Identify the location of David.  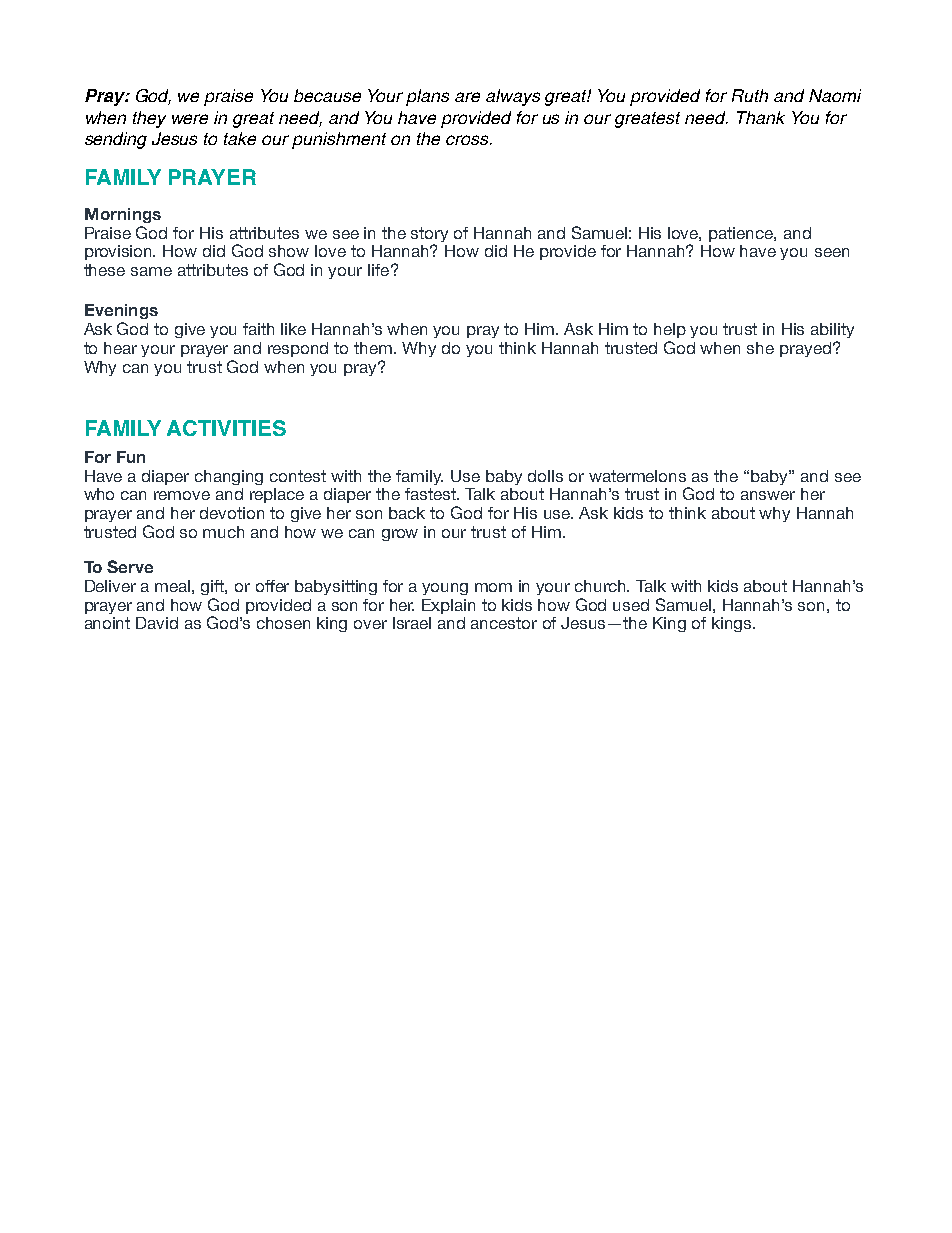
(157, 623).
